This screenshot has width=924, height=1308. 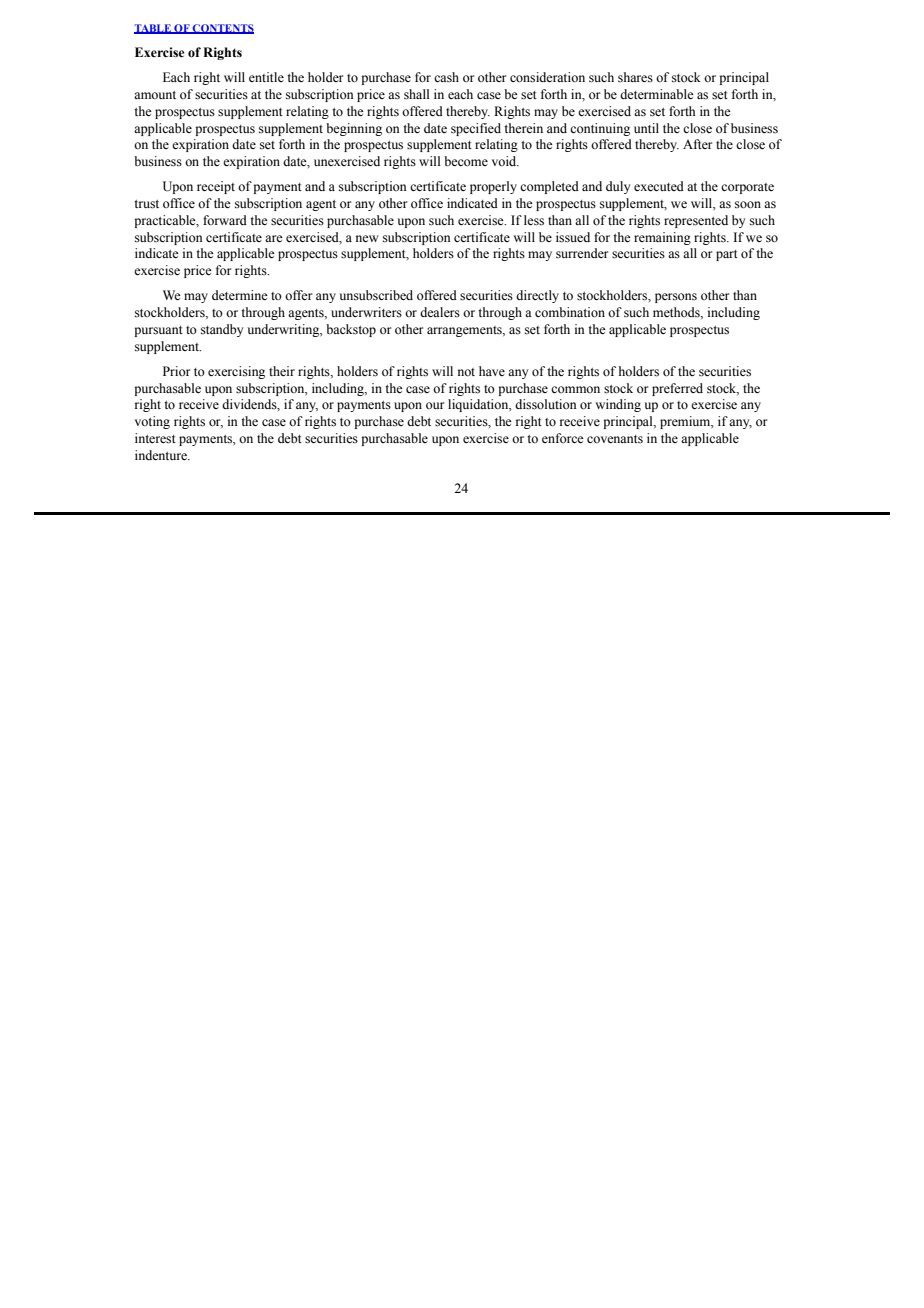 What do you see at coordinates (657, 94) in the screenshot?
I see `determinable` at bounding box center [657, 94].
